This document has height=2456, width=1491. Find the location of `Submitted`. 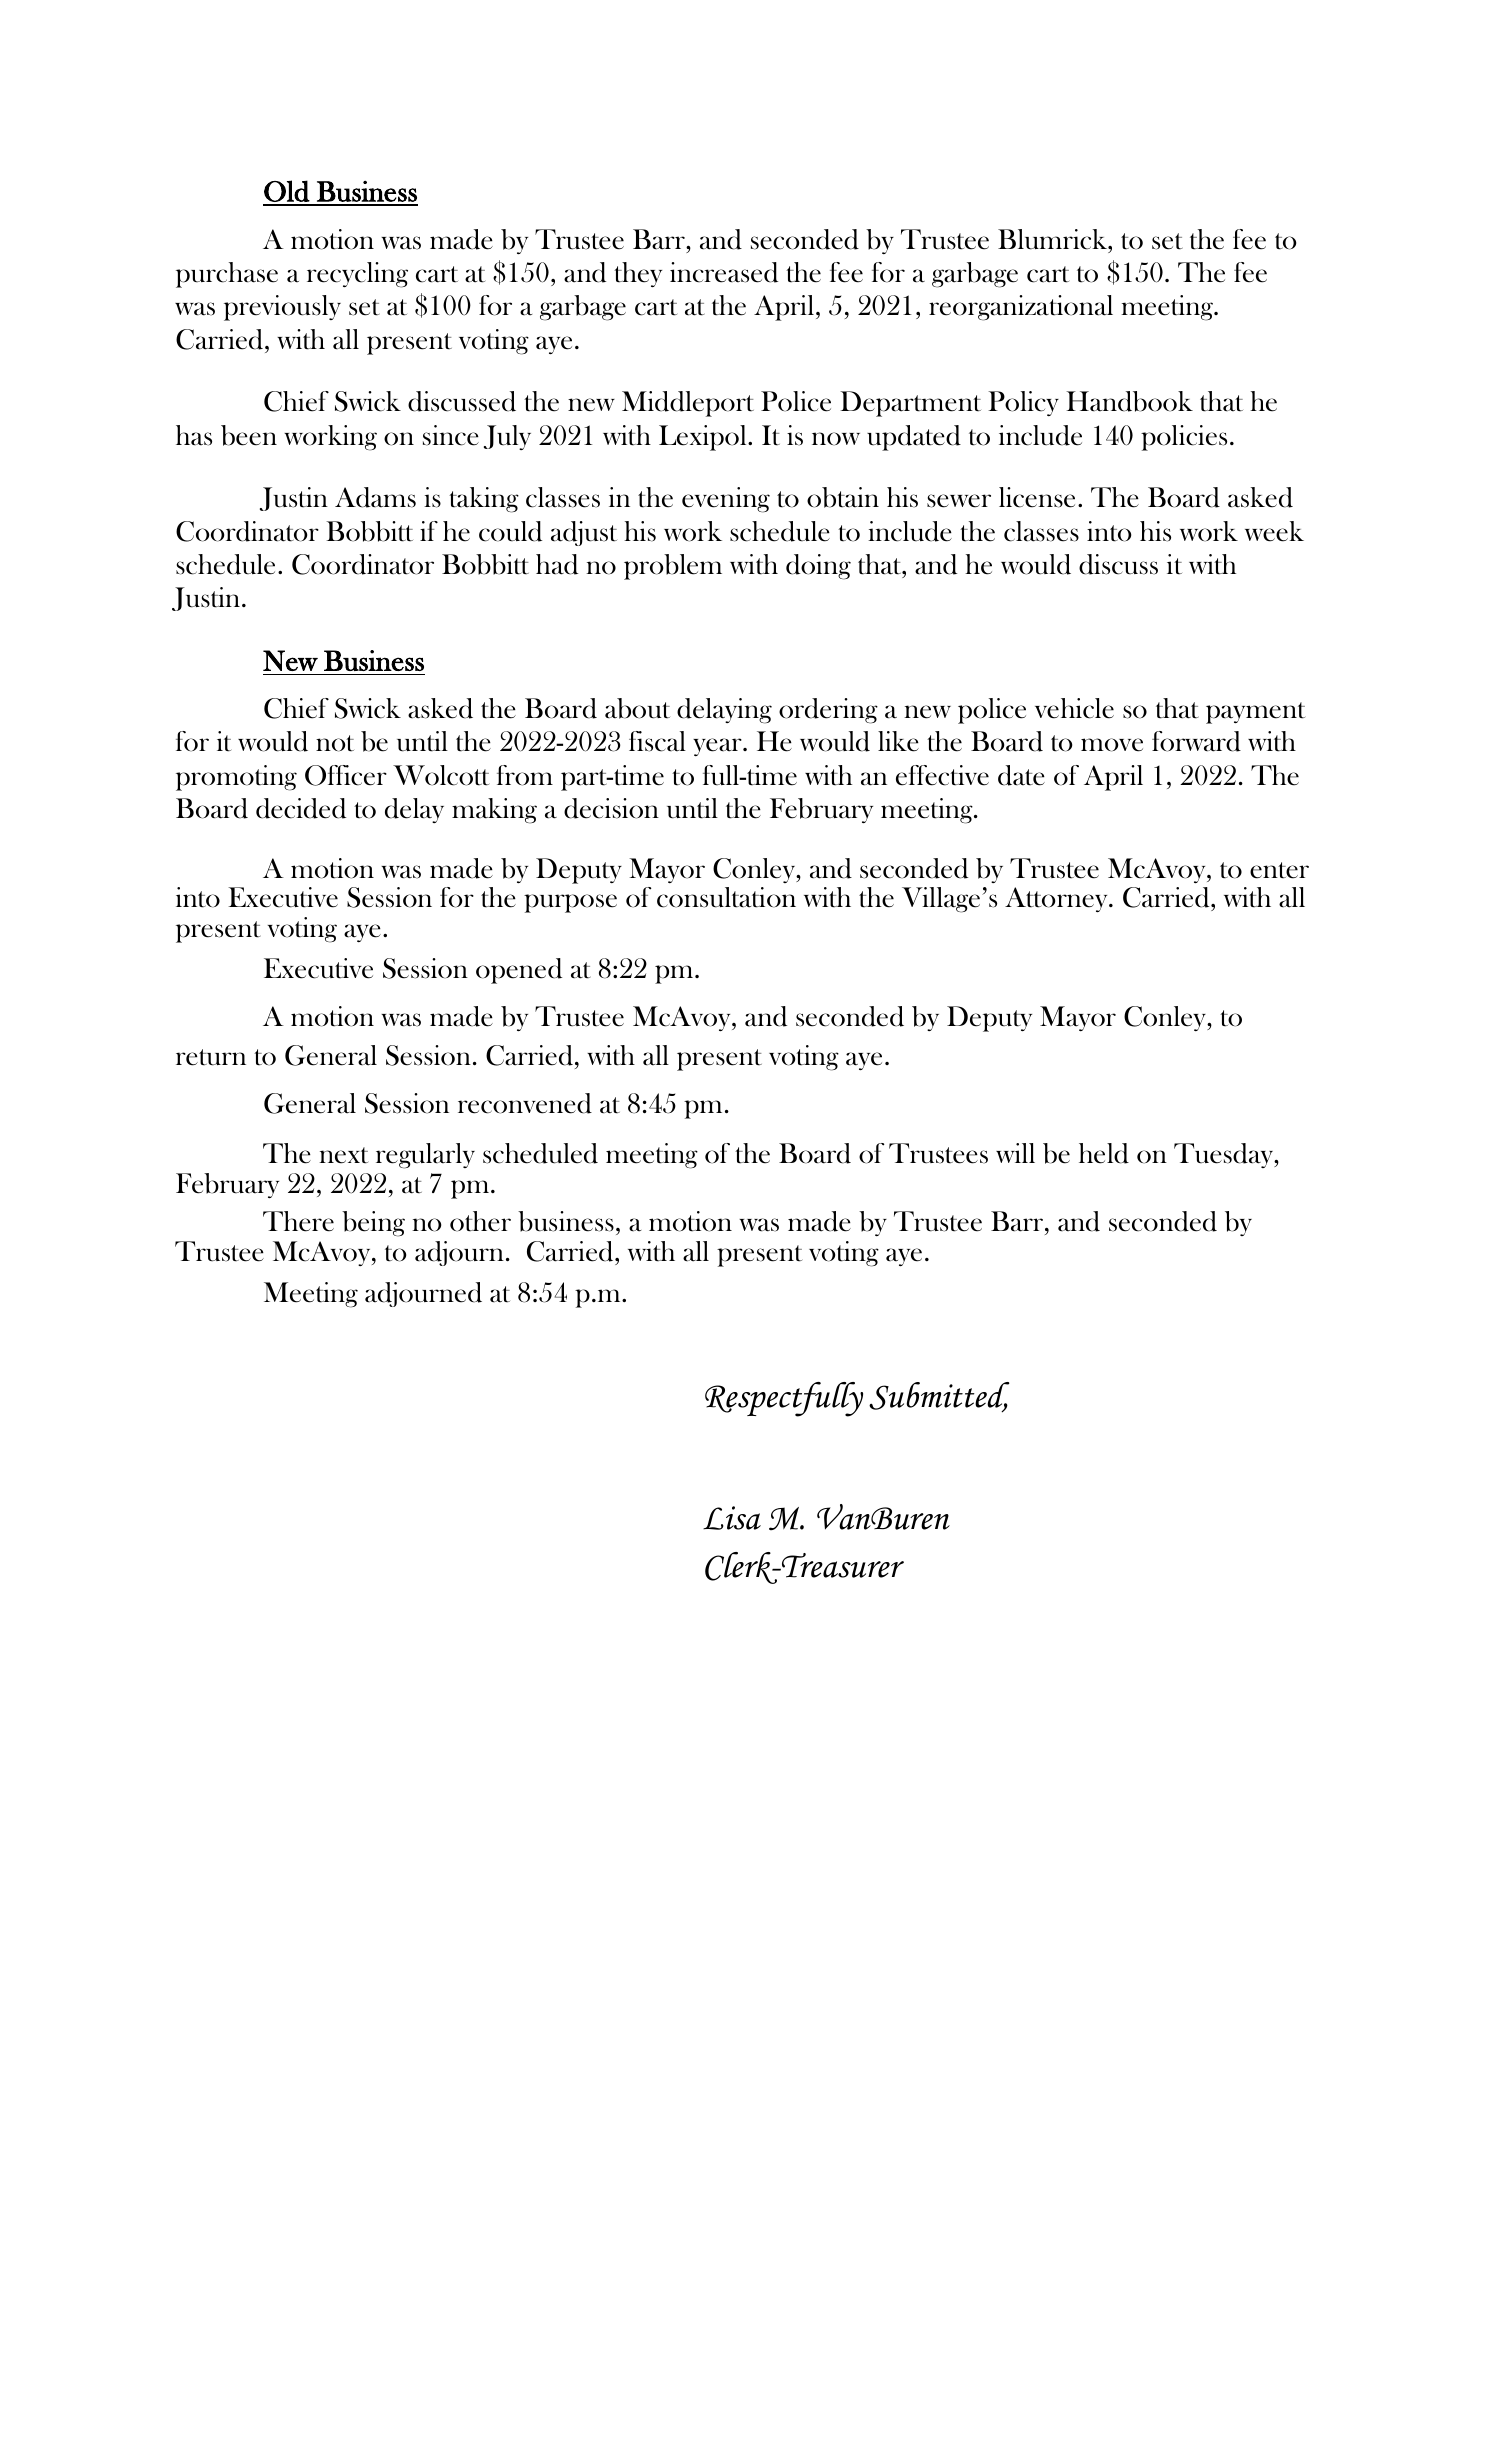

Submitted is located at coordinates (939, 1397).
